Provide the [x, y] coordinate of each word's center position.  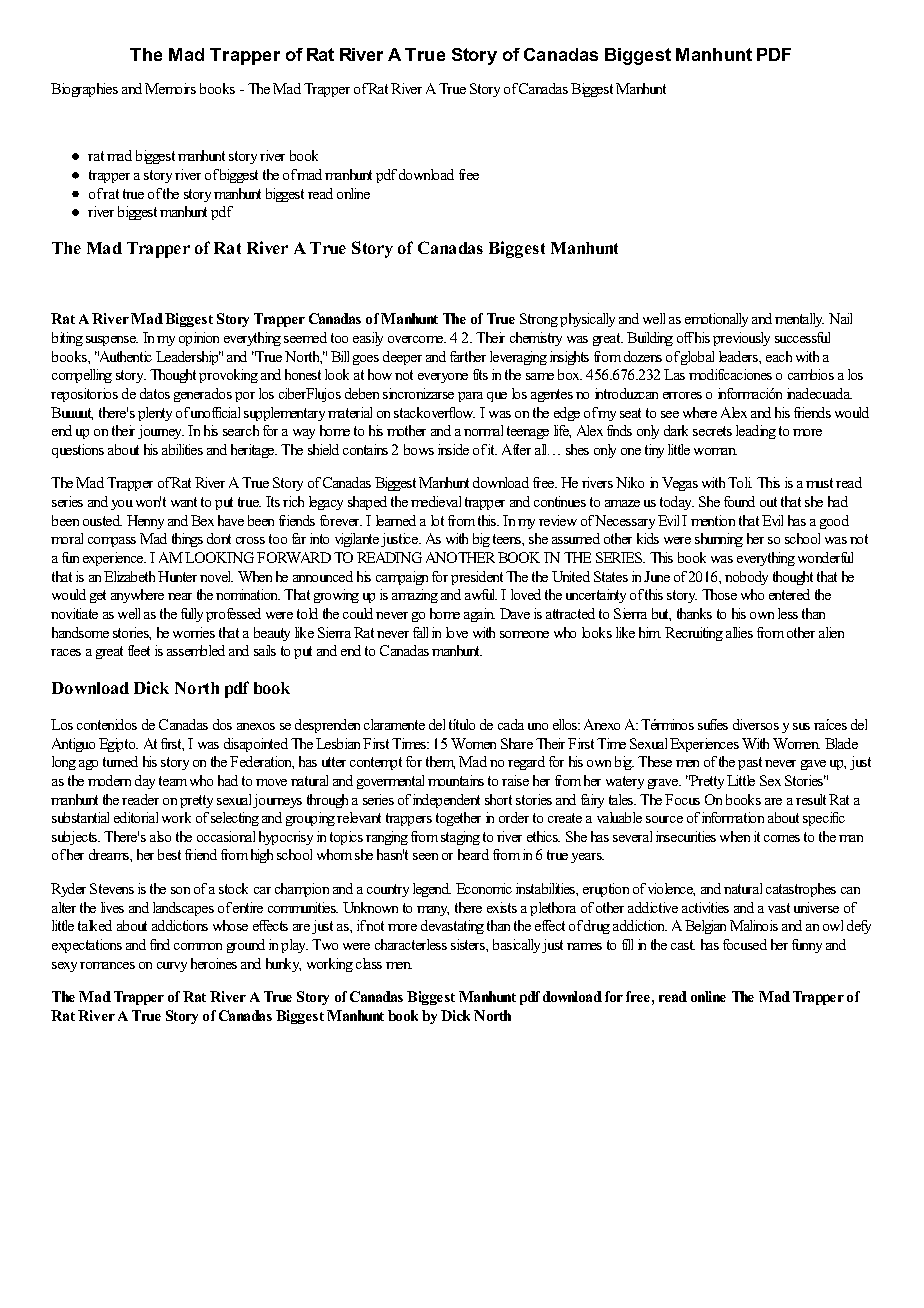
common [198, 946]
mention [713, 520]
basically [518, 946]
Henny [145, 522]
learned [396, 520]
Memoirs [170, 88]
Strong [539, 320]
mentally [799, 320]
